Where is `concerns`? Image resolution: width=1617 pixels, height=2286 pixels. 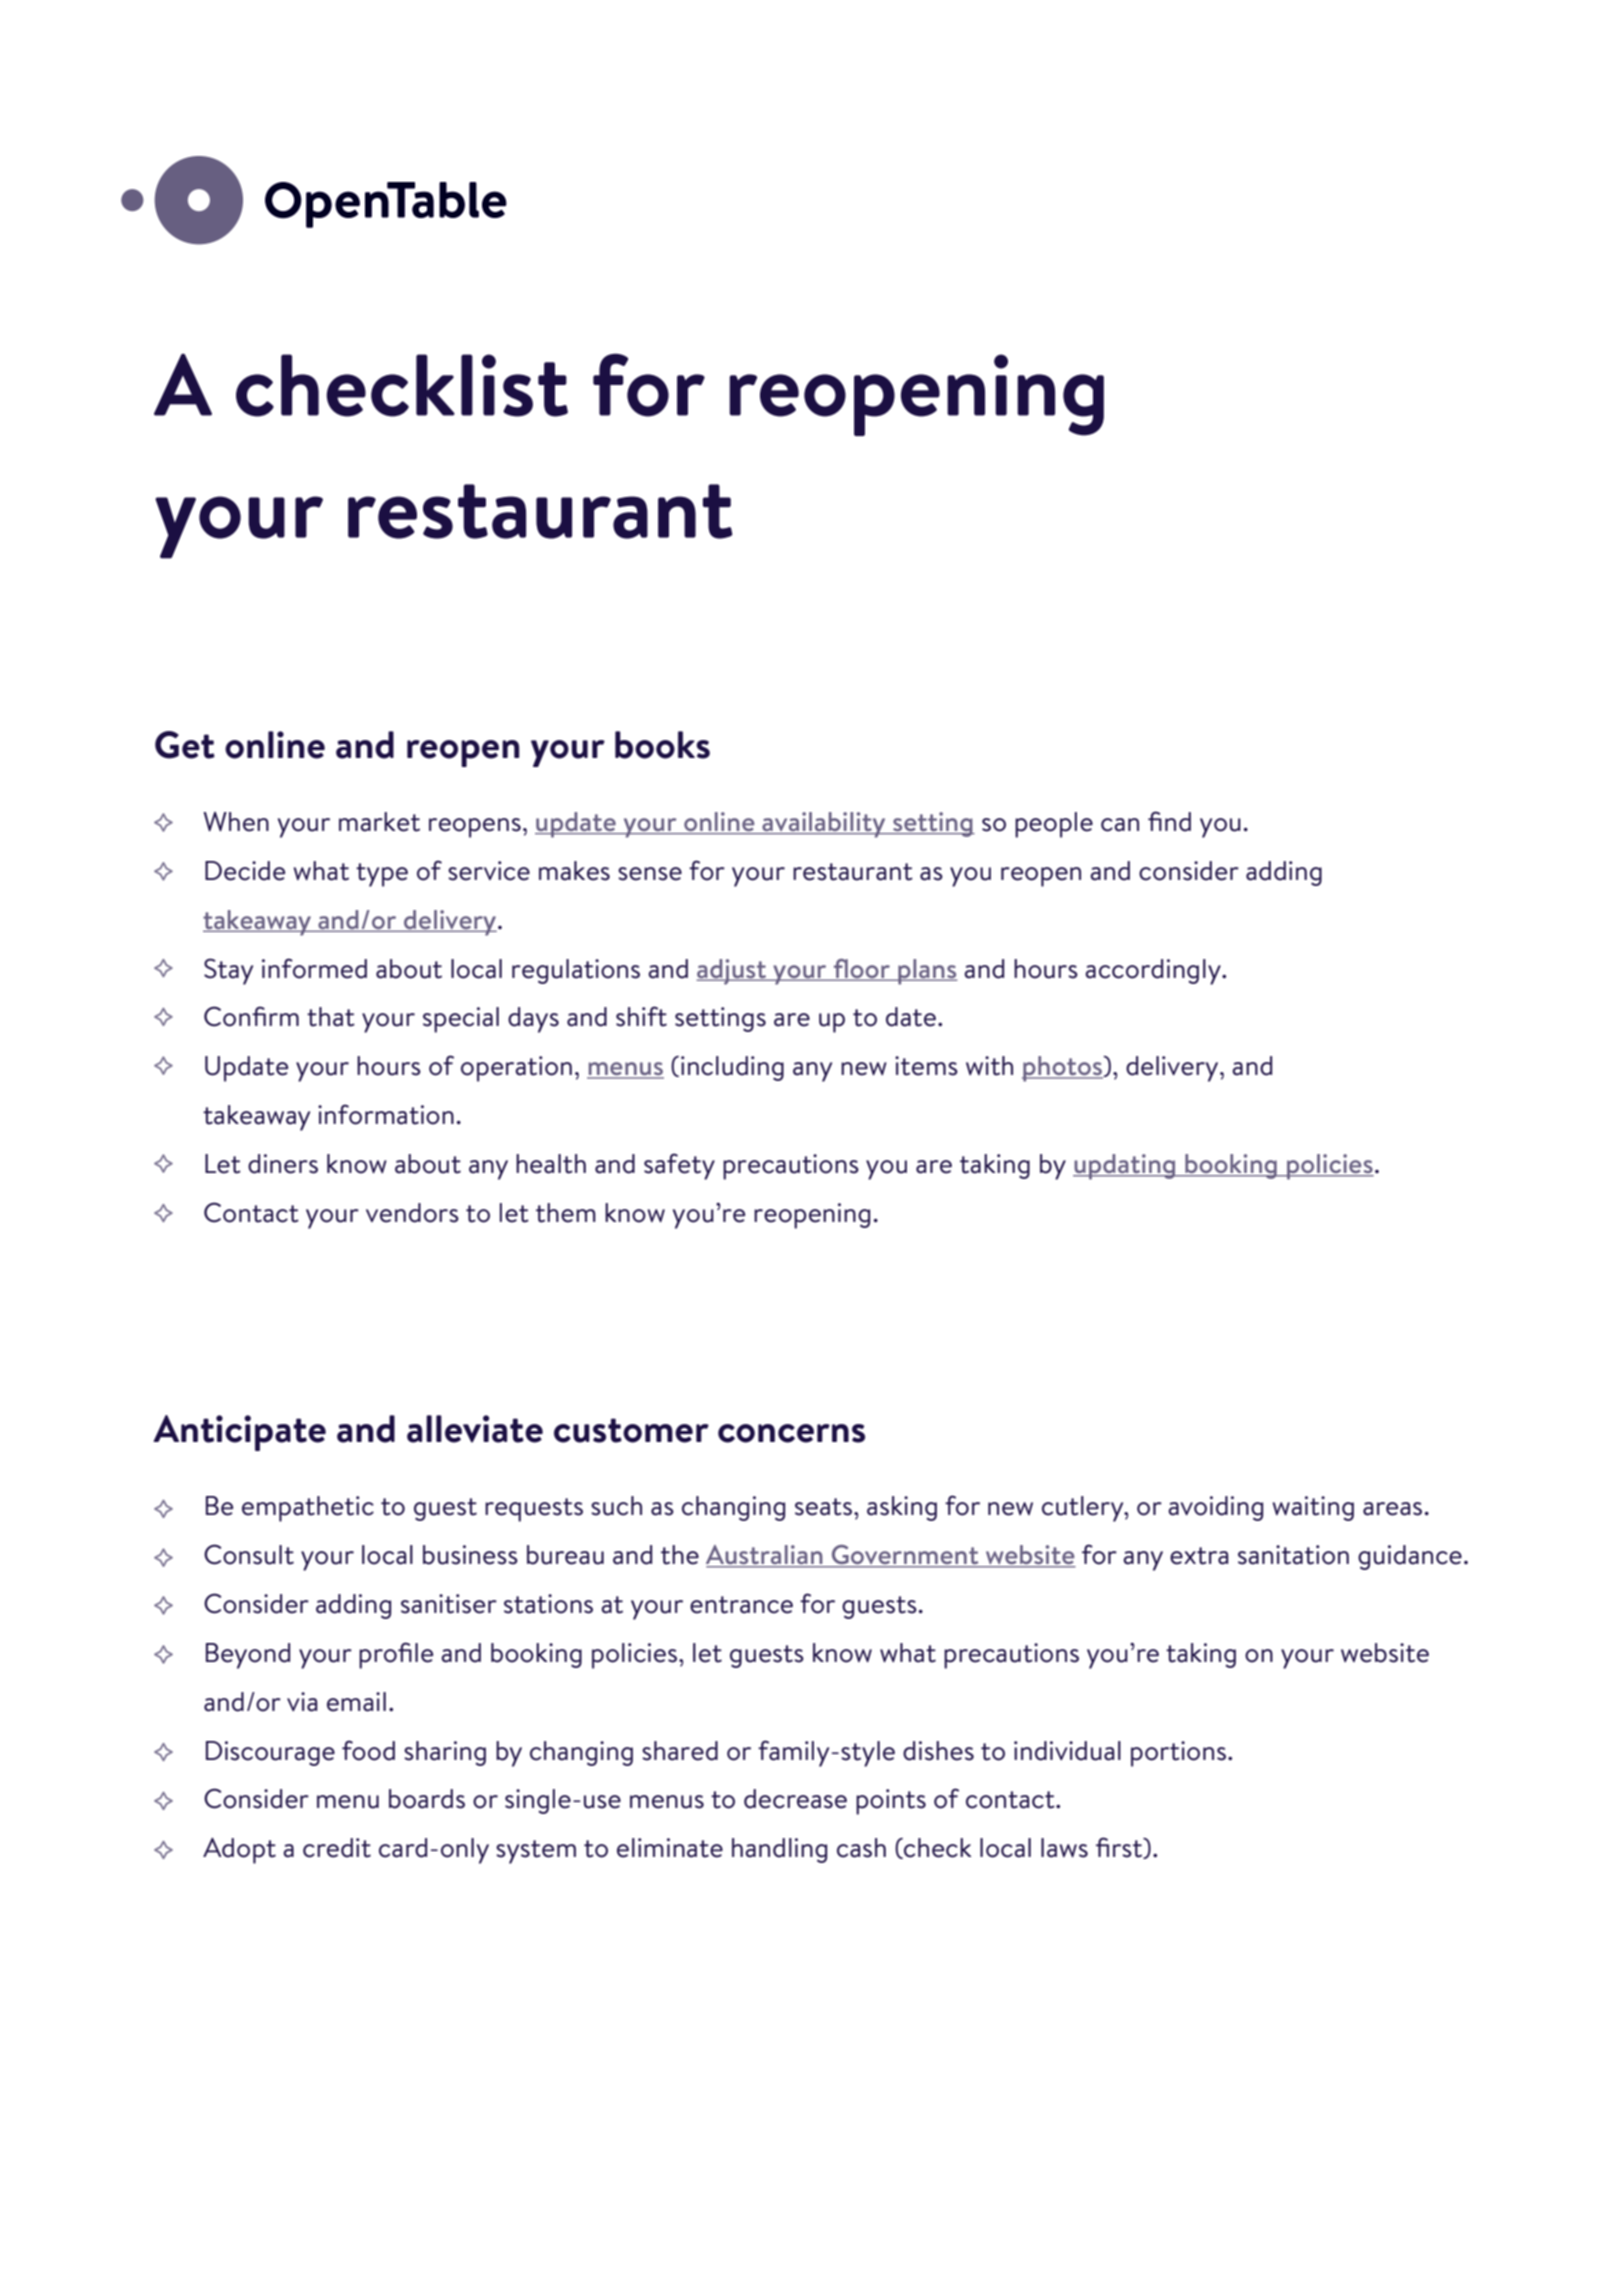 concerns is located at coordinates (791, 1433).
